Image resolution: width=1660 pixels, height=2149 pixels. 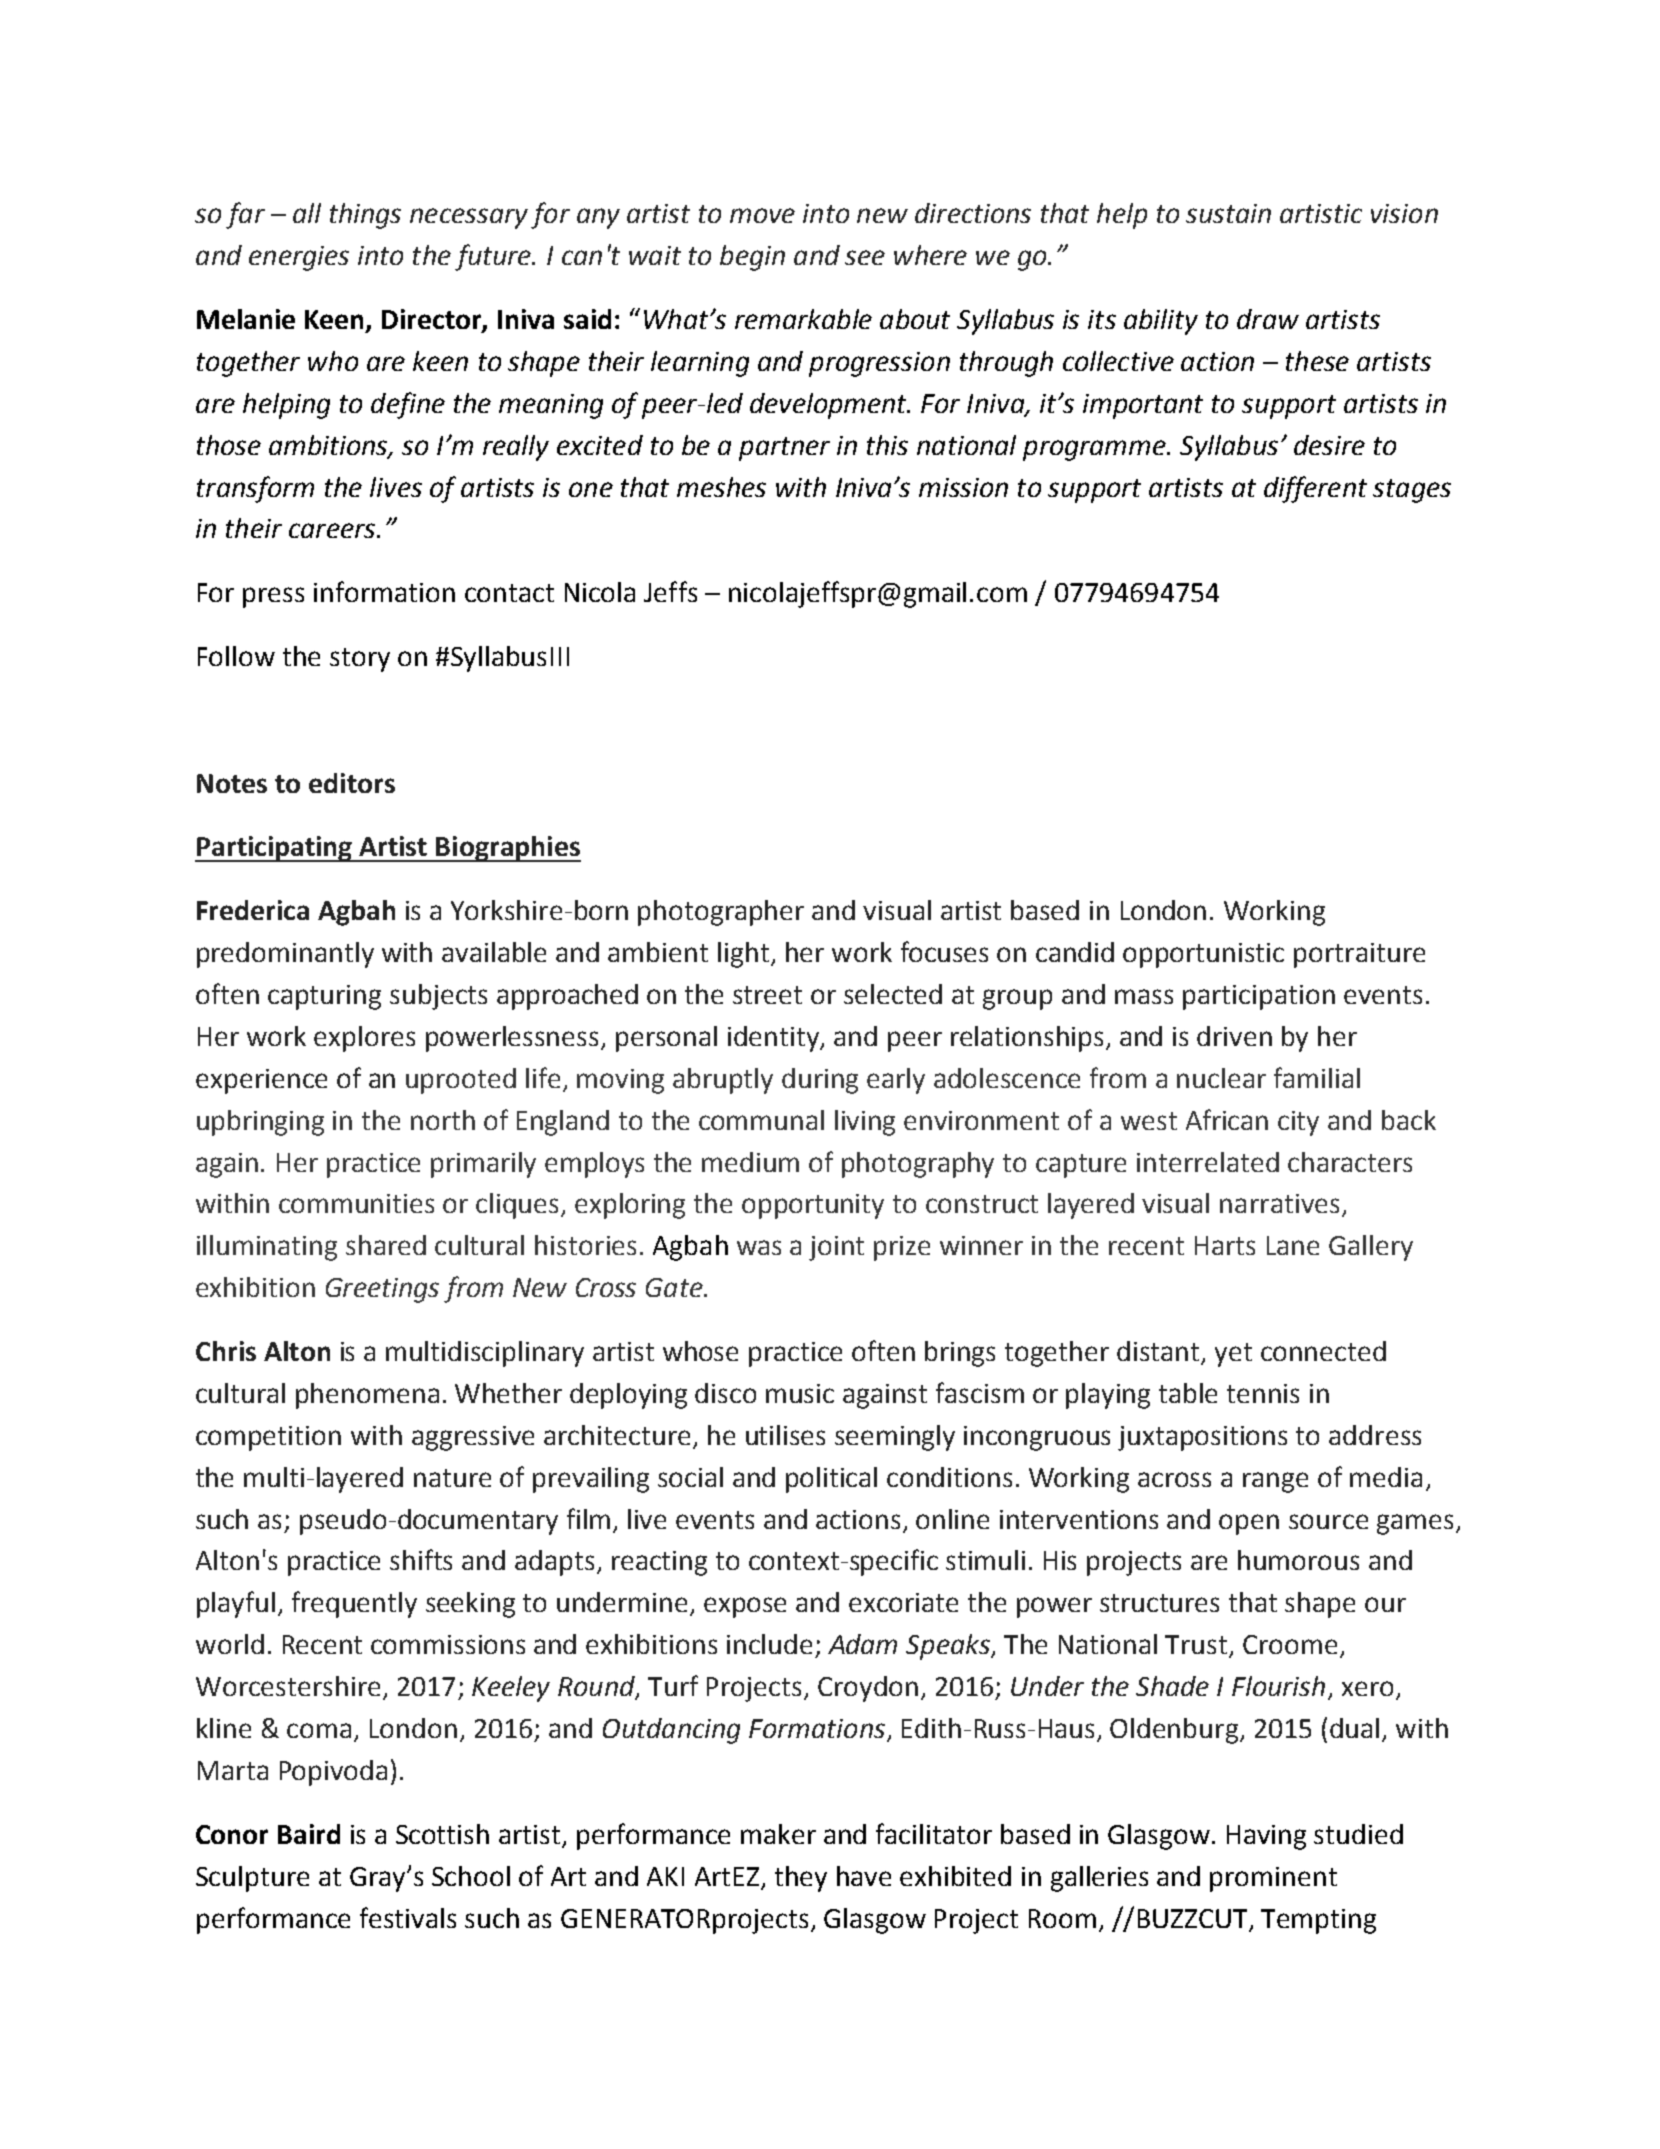 What do you see at coordinates (365, 216) in the screenshot?
I see `things` at bounding box center [365, 216].
